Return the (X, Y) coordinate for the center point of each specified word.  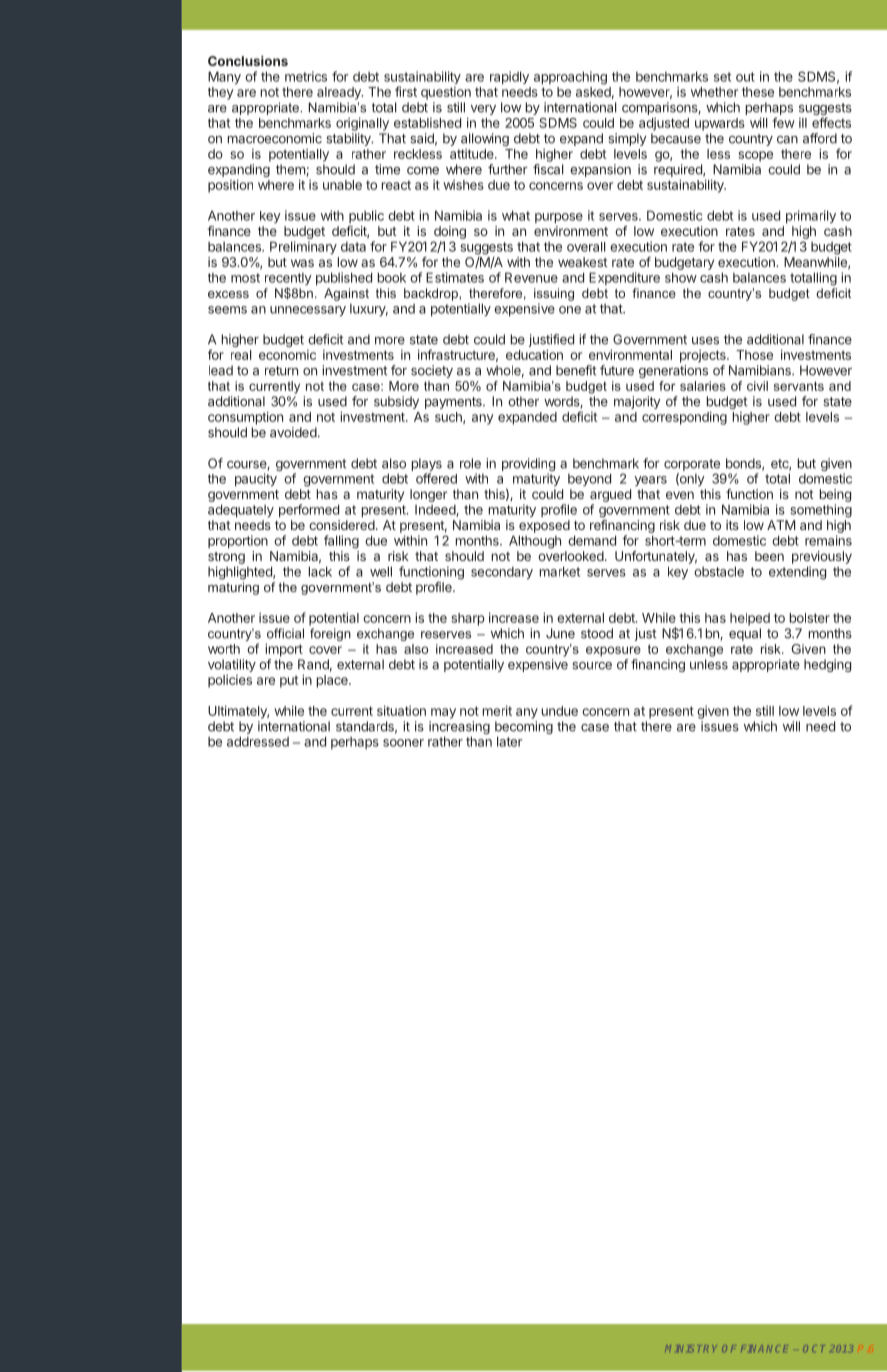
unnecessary (308, 311)
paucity (256, 480)
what (516, 215)
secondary (502, 573)
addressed (258, 741)
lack (320, 571)
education (534, 354)
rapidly (509, 78)
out (745, 77)
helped (750, 619)
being (835, 497)
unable (342, 185)
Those (754, 355)
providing (528, 466)
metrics (306, 76)
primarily (811, 217)
